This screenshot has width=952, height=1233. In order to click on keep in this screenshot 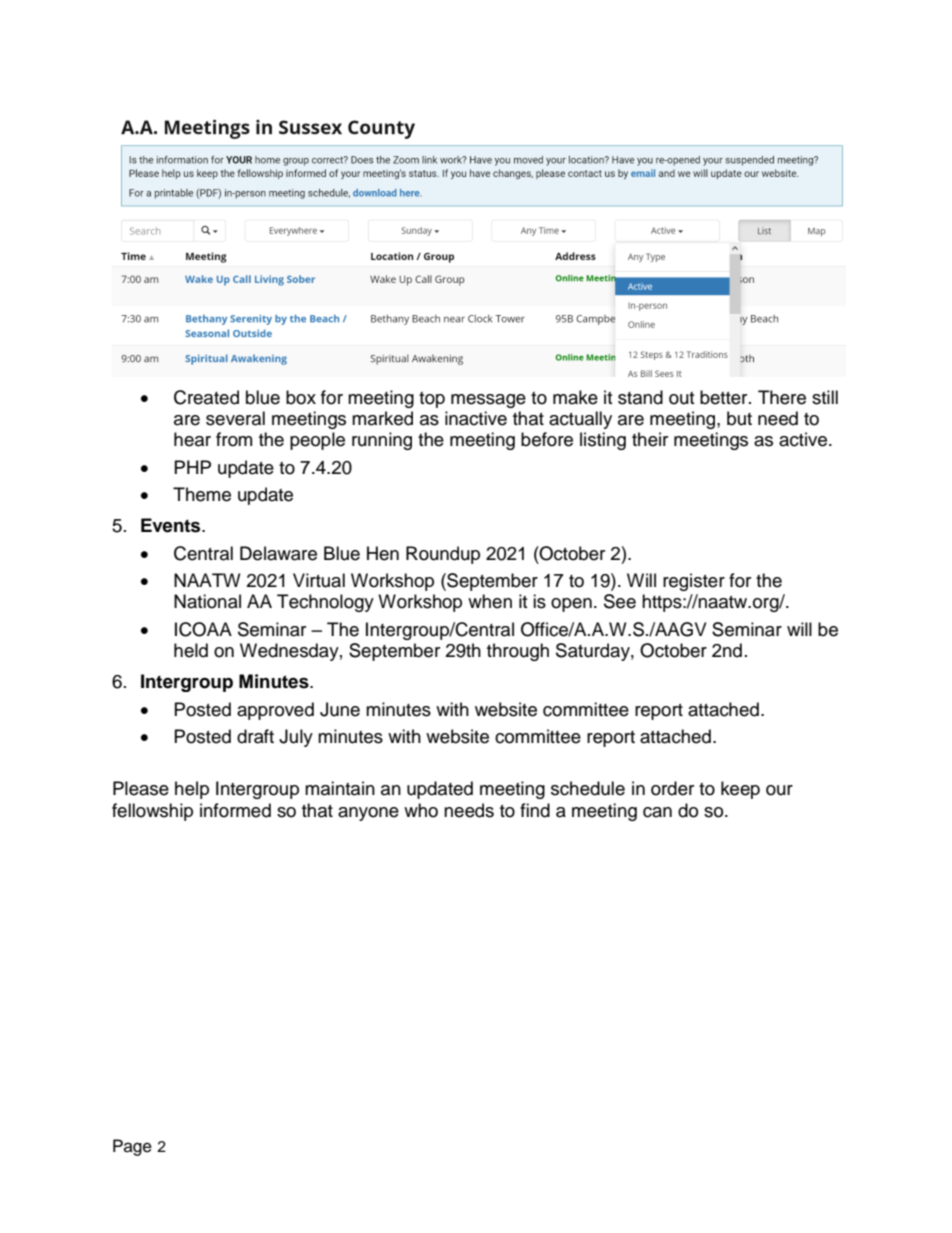, I will do `click(740, 790)`.
